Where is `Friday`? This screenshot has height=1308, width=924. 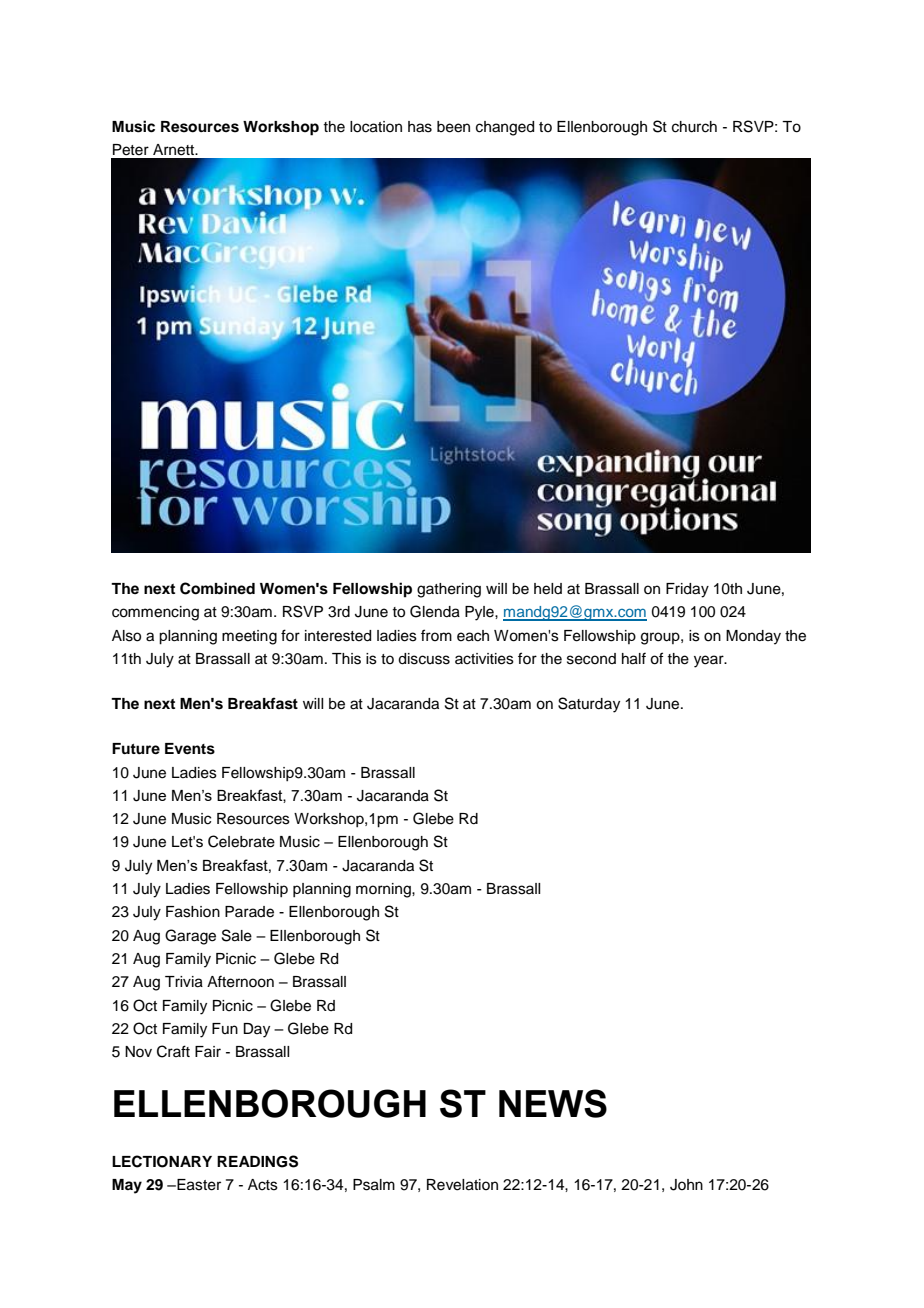 Friday is located at coordinates (687, 590).
